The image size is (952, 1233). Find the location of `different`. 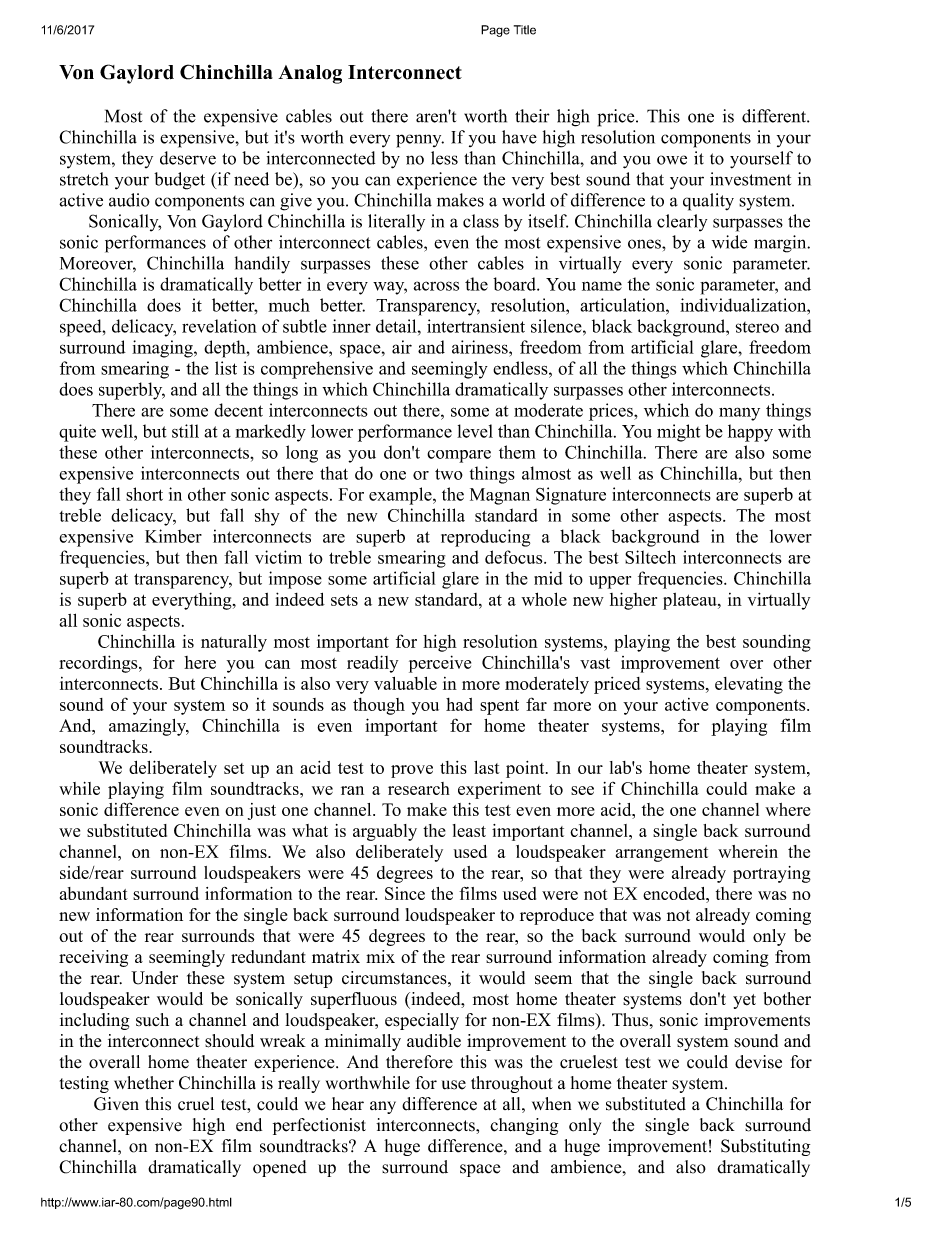

different is located at coordinates (775, 116).
